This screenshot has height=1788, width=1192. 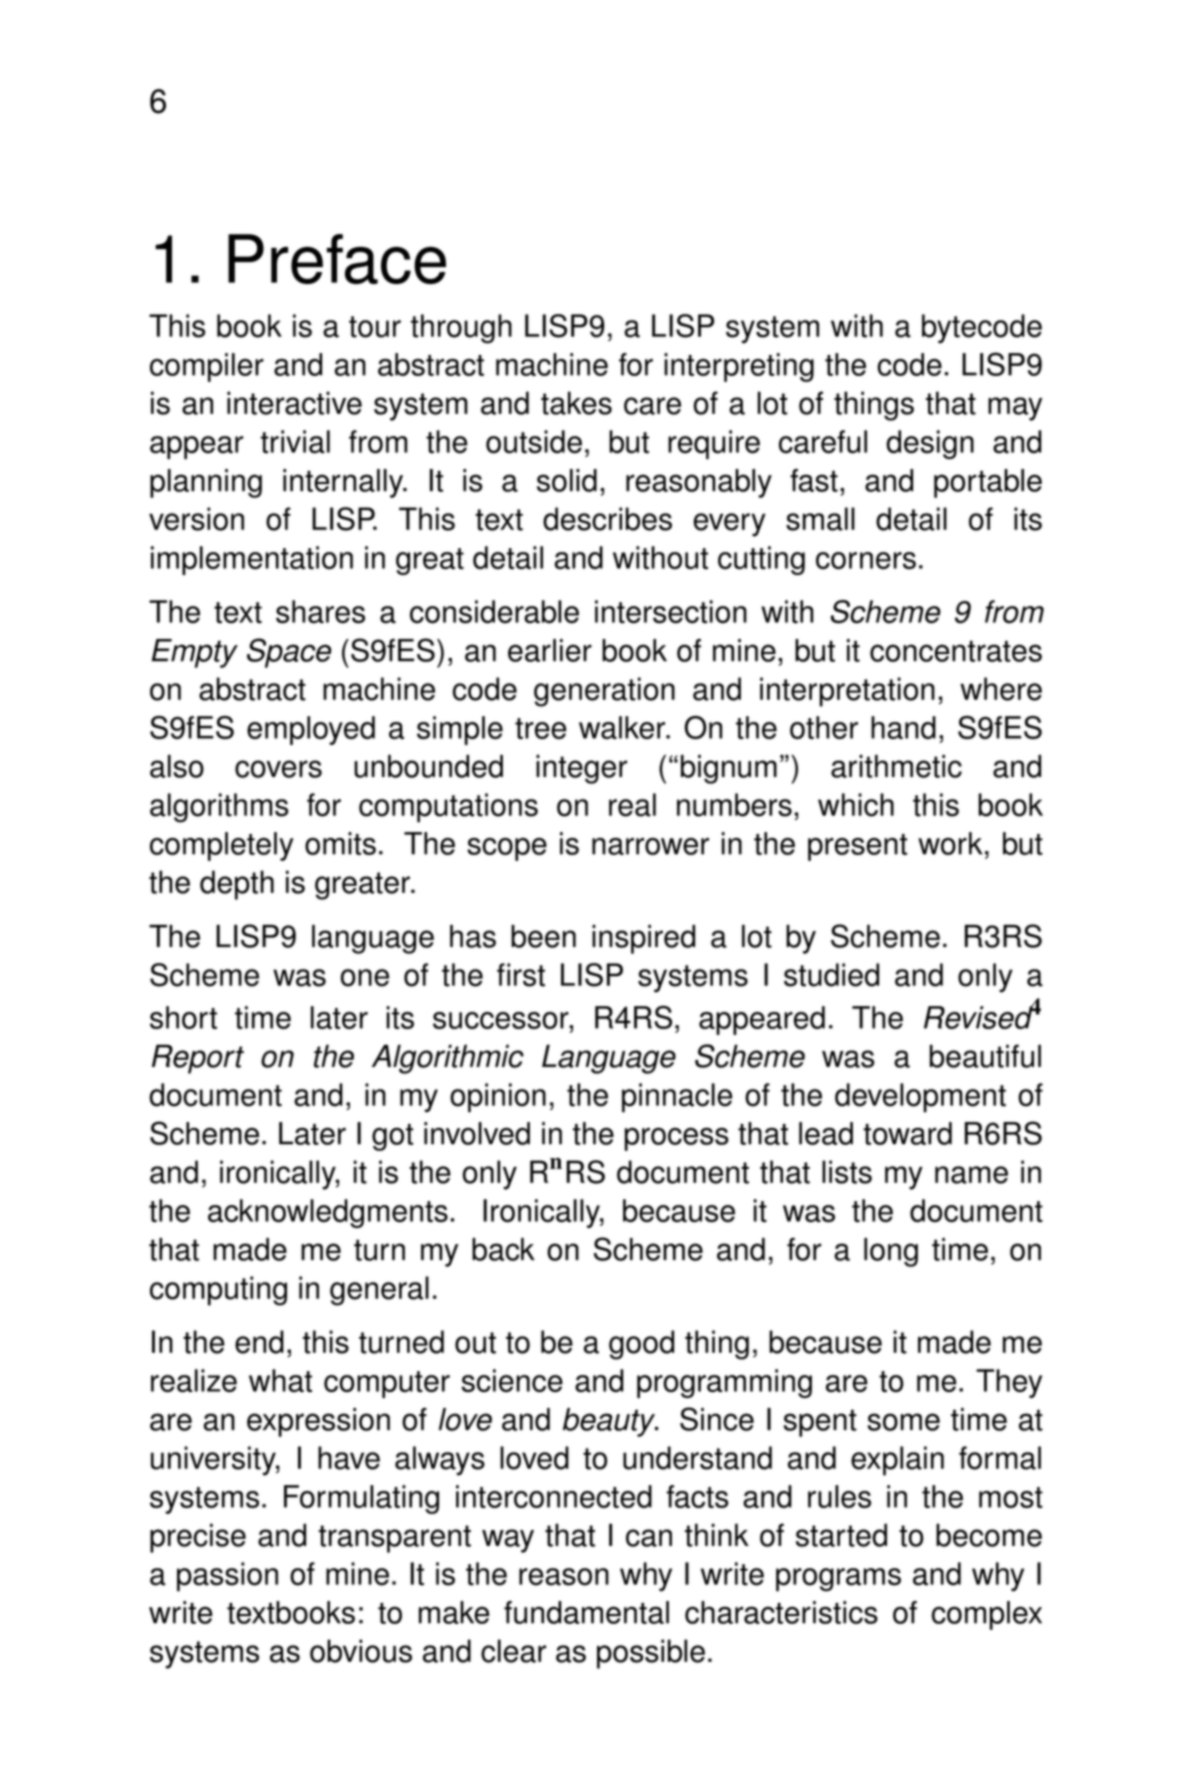 I want to click on development, so click(x=920, y=1098).
